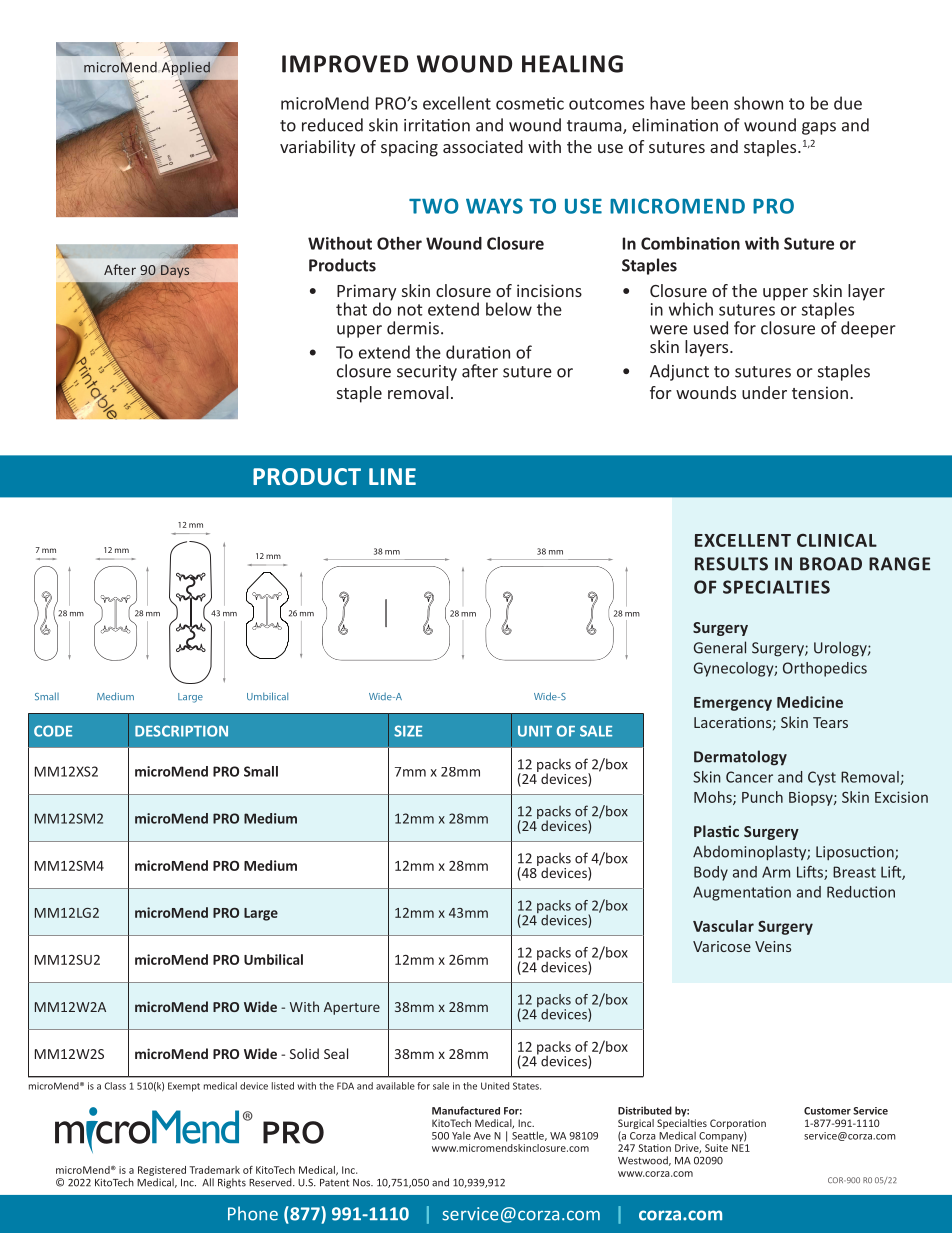 Image resolution: width=952 pixels, height=1233 pixels. What do you see at coordinates (758, 103) in the image?
I see `shown` at bounding box center [758, 103].
